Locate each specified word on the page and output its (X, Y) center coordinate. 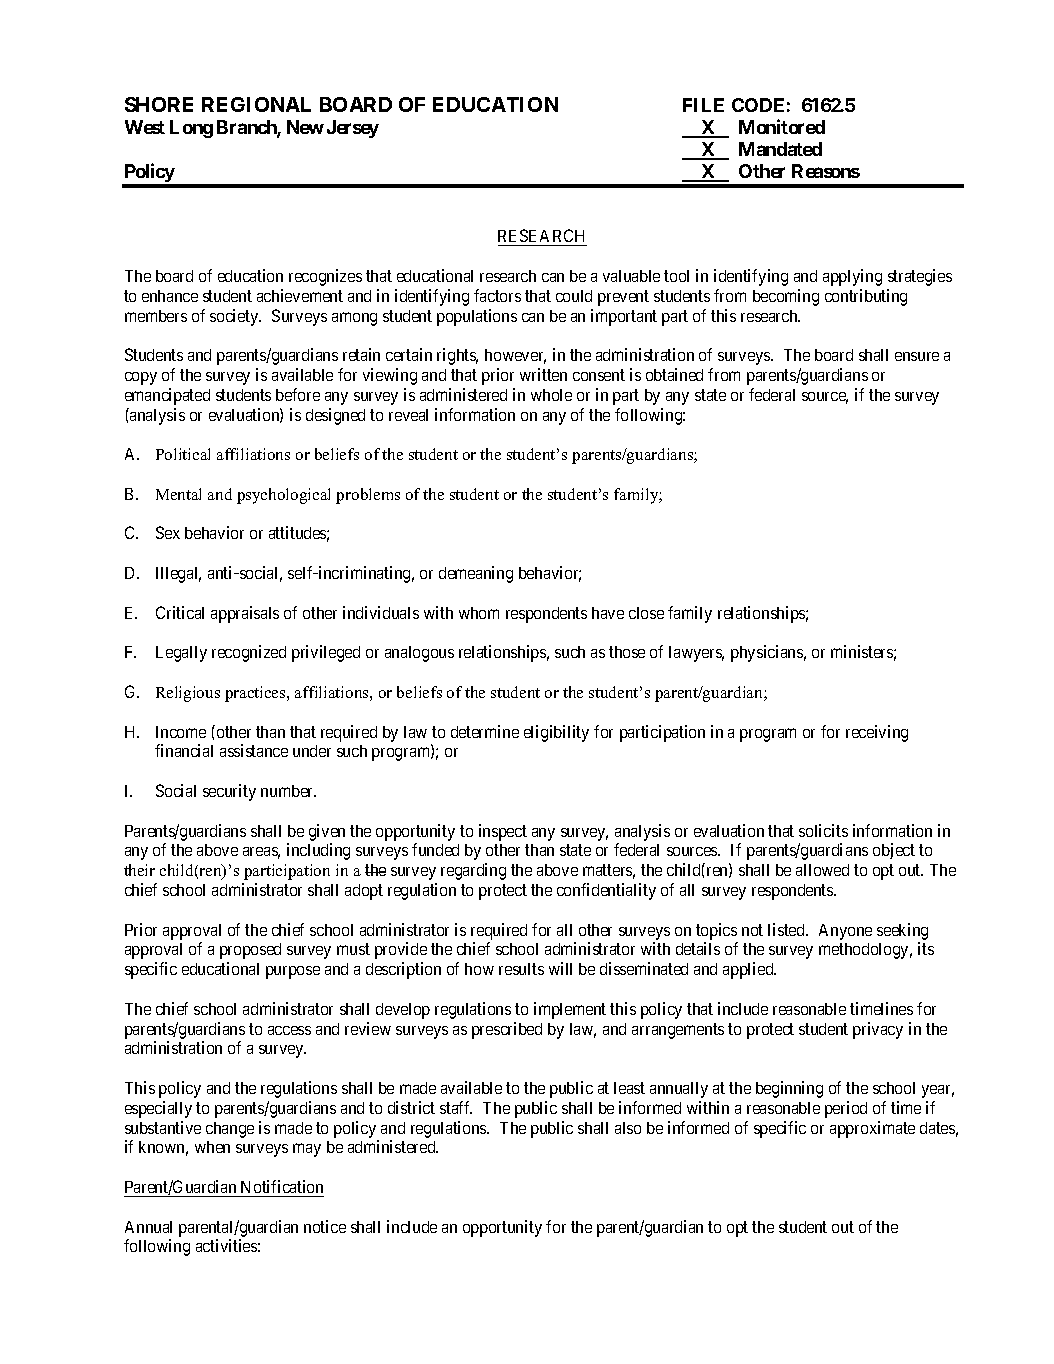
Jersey (353, 129)
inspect (503, 832)
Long (191, 129)
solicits (823, 830)
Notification (282, 1186)
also (628, 1128)
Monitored (782, 126)
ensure (917, 356)
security (229, 792)
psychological (283, 496)
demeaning (476, 574)
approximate (872, 1129)
